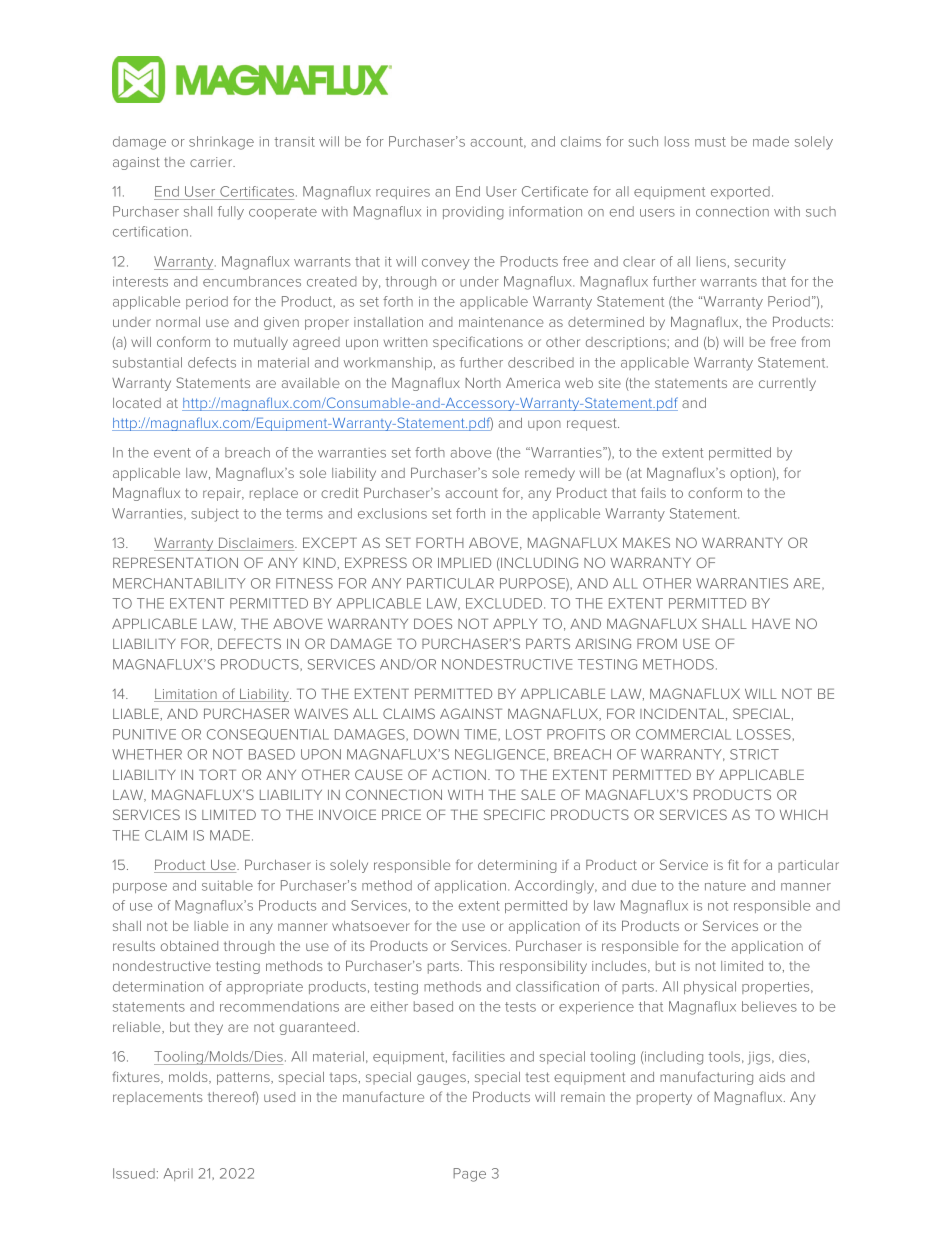 The height and width of the screenshot is (1233, 952). Describe the element at coordinates (787, 384) in the screenshot. I see `currently` at that location.
